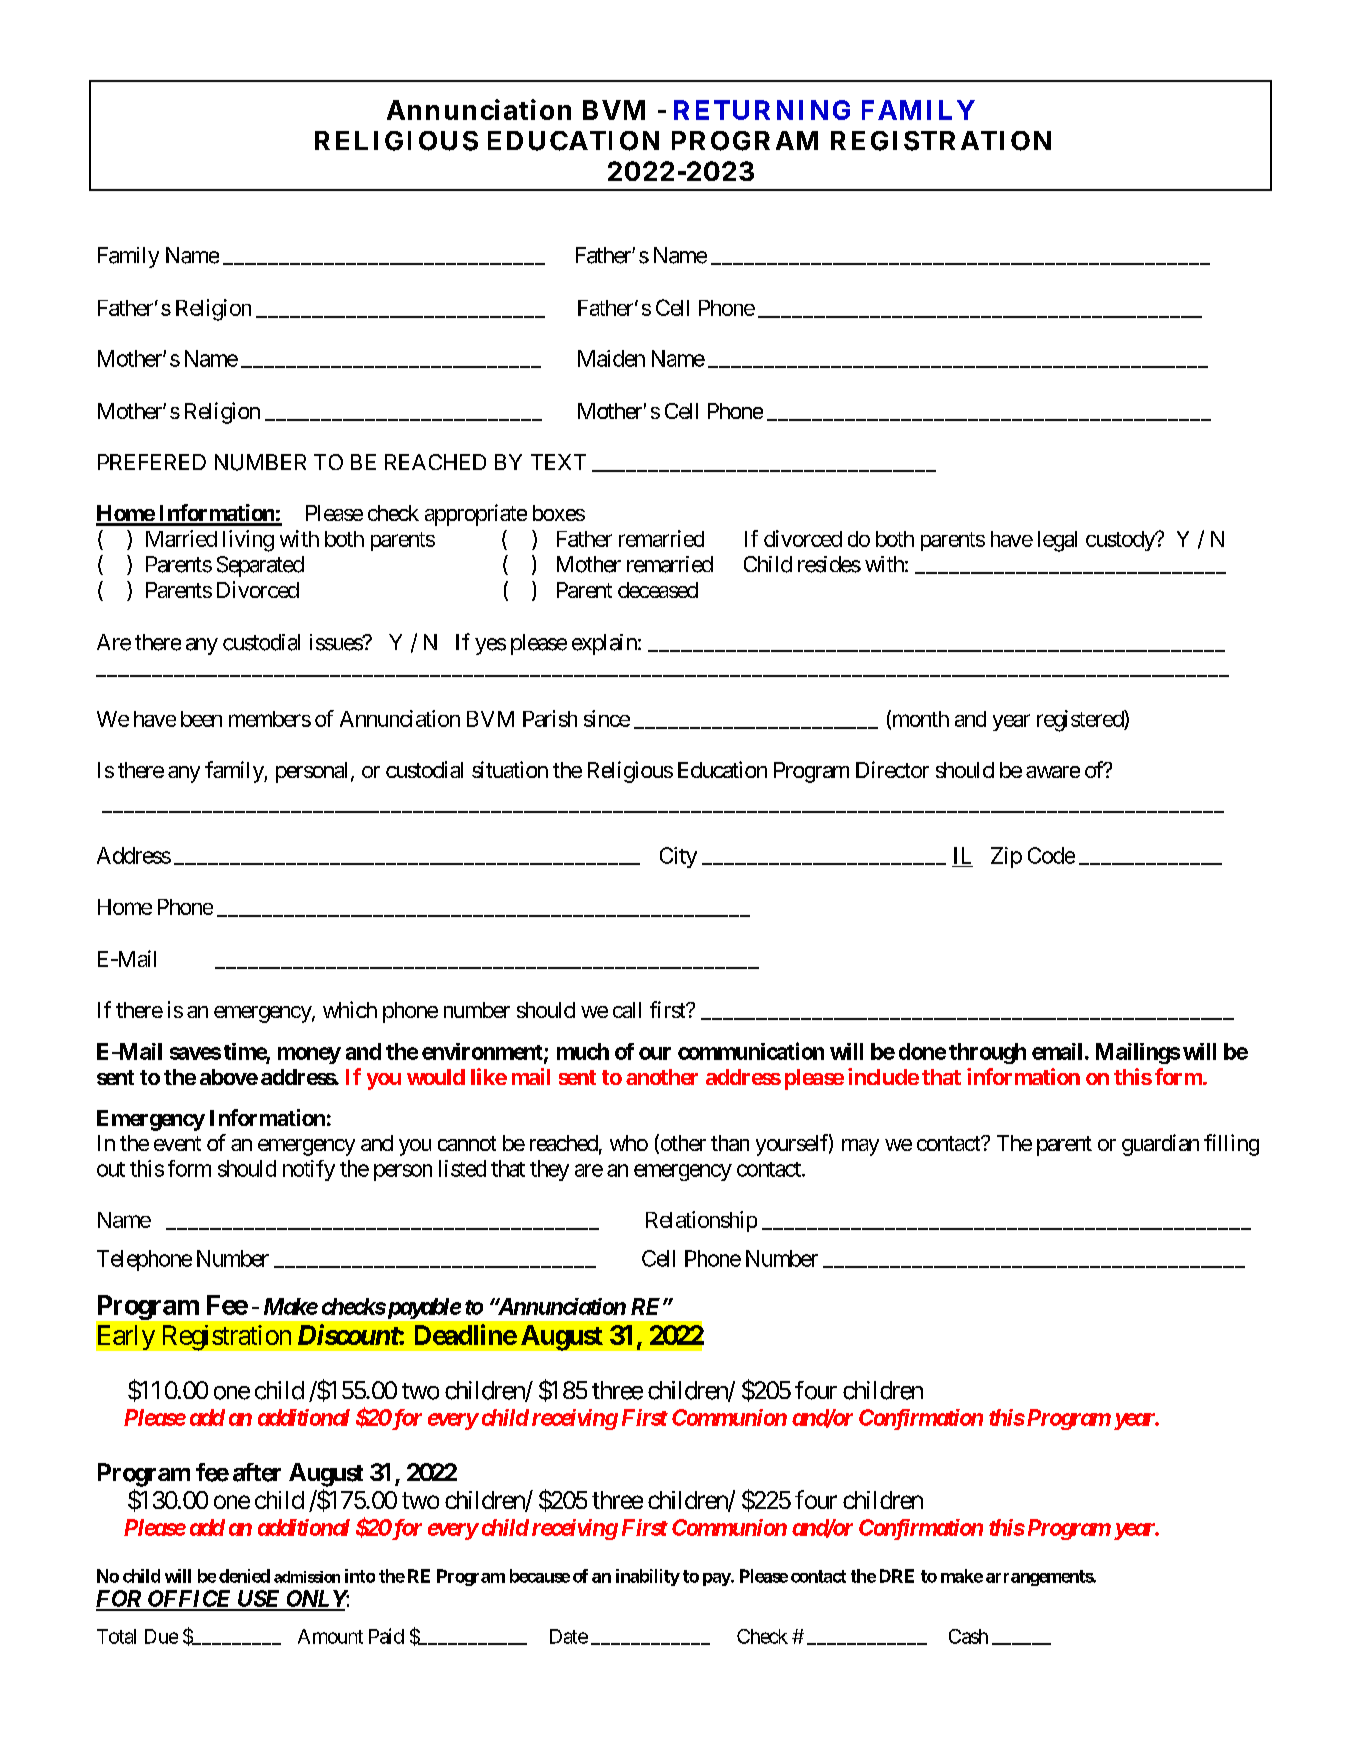  What do you see at coordinates (152, 462) in the screenshot?
I see `PREFERED` at bounding box center [152, 462].
